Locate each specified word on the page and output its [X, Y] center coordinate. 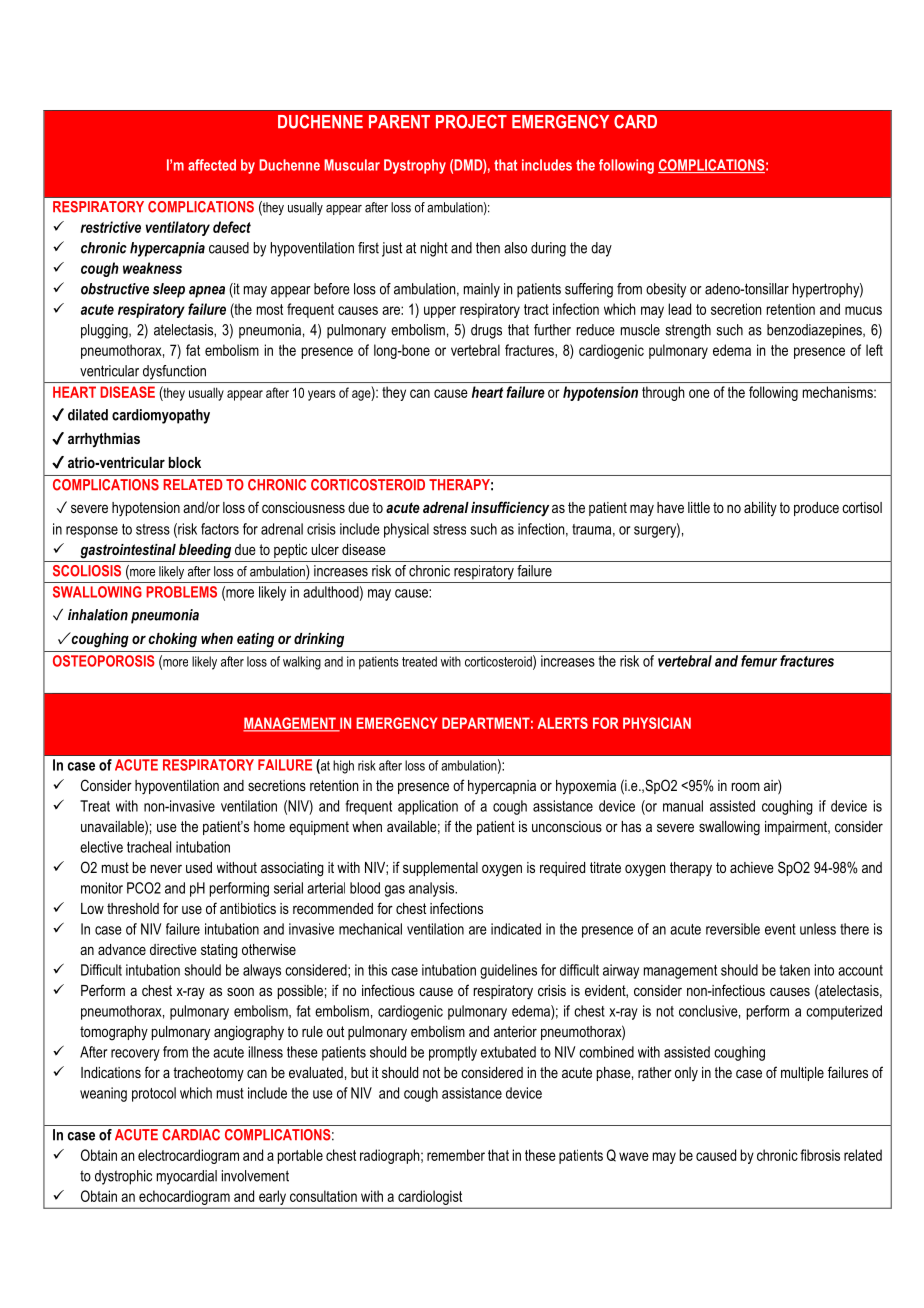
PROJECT [471, 121]
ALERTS [563, 723]
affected [212, 165]
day [601, 249]
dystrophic [123, 1177]
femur [759, 661]
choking [172, 640]
